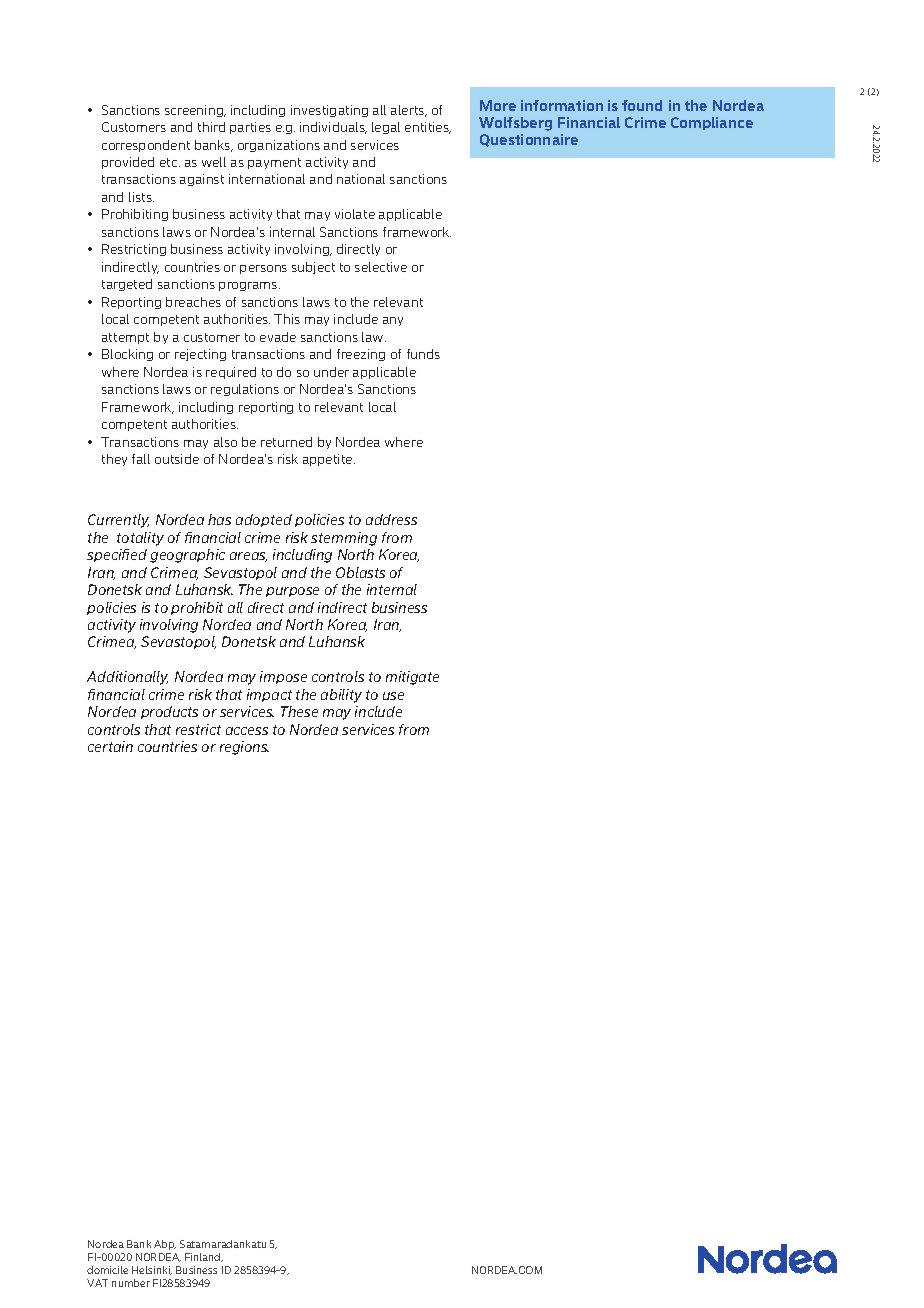  I want to click on Abp, so click(165, 1245).
